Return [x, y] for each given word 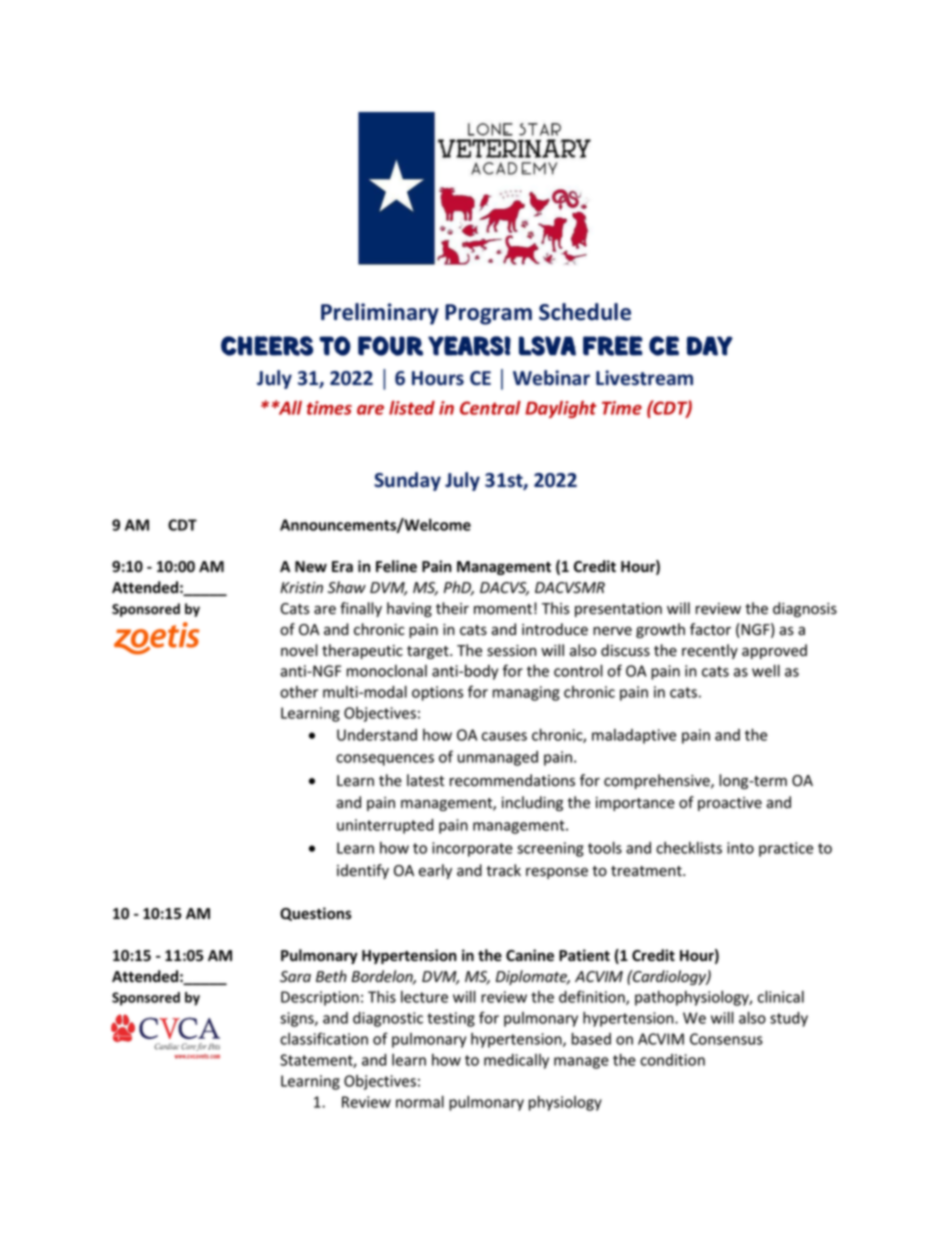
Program [488, 314]
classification [324, 1038]
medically [516, 1061]
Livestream [644, 378]
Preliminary [380, 314]
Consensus [726, 1039]
